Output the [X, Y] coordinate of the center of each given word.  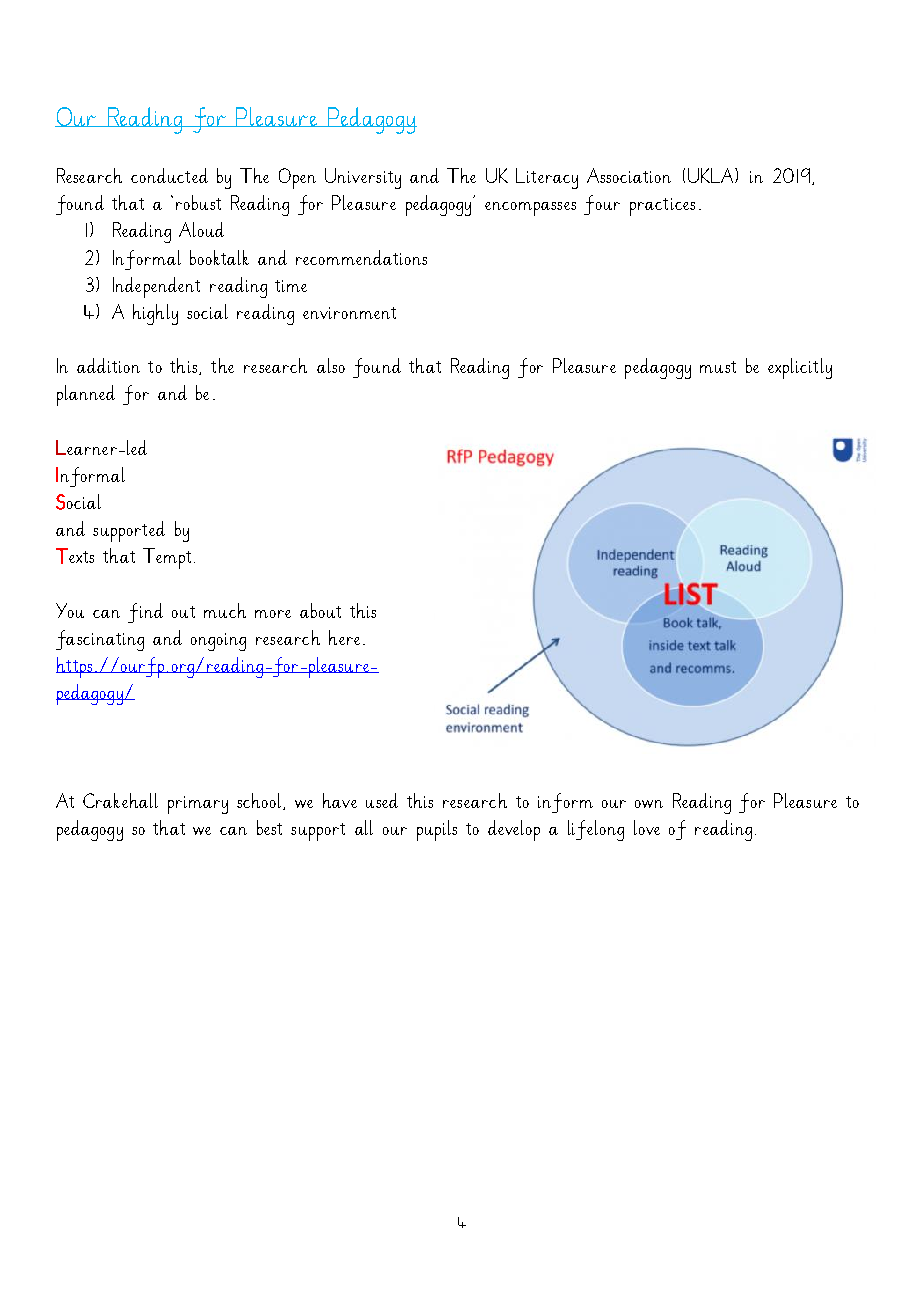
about [320, 610]
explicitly [800, 368]
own [649, 804]
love [647, 827]
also [331, 365]
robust [198, 202]
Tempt [167, 558]
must [718, 367]
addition [108, 365]
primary [198, 805]
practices [662, 207]
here [344, 637]
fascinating [100, 640]
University [363, 178]
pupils [437, 830]
